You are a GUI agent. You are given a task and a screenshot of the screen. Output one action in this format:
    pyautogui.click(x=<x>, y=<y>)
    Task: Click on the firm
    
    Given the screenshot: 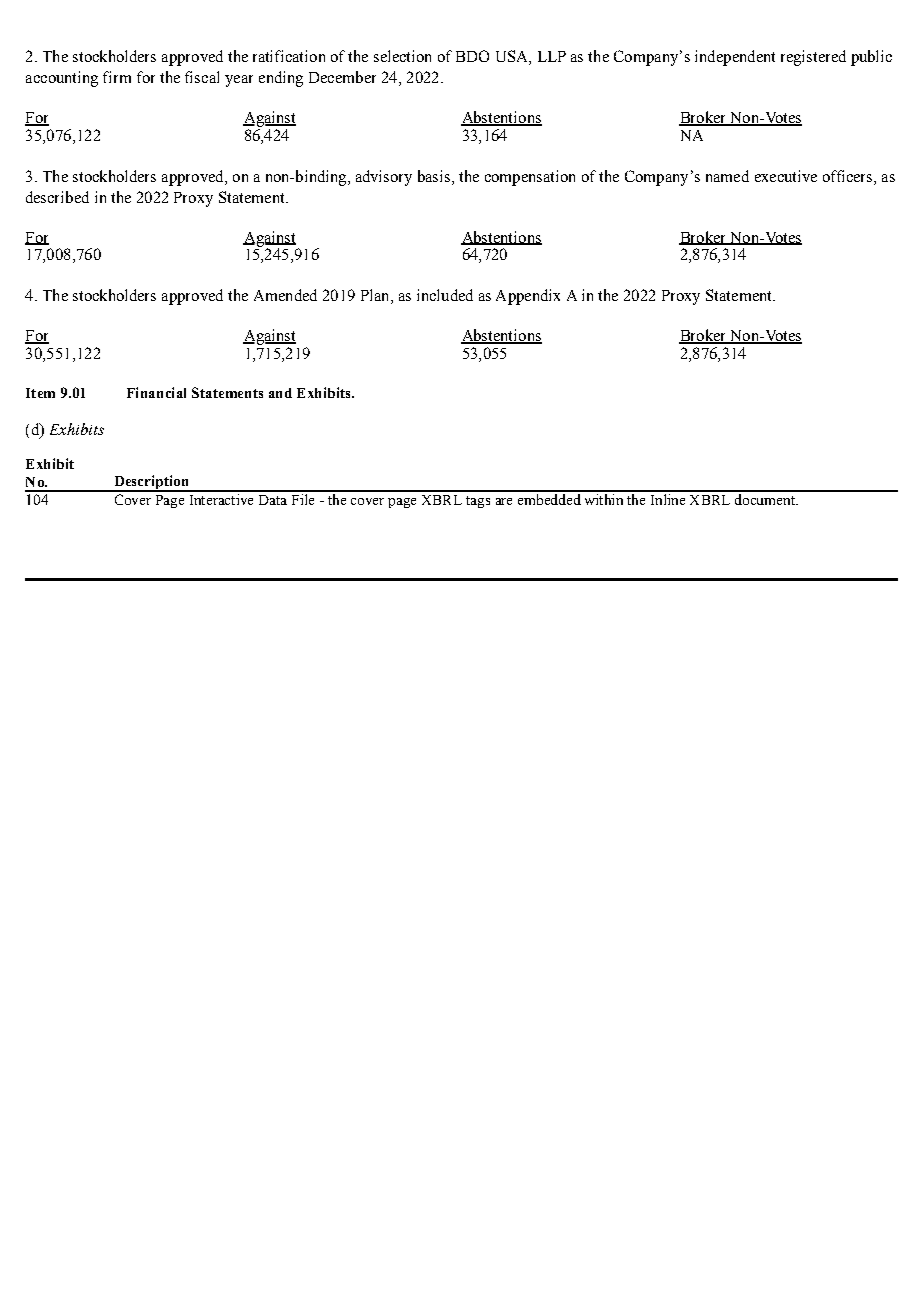 What is the action you would take?
    pyautogui.click(x=117, y=77)
